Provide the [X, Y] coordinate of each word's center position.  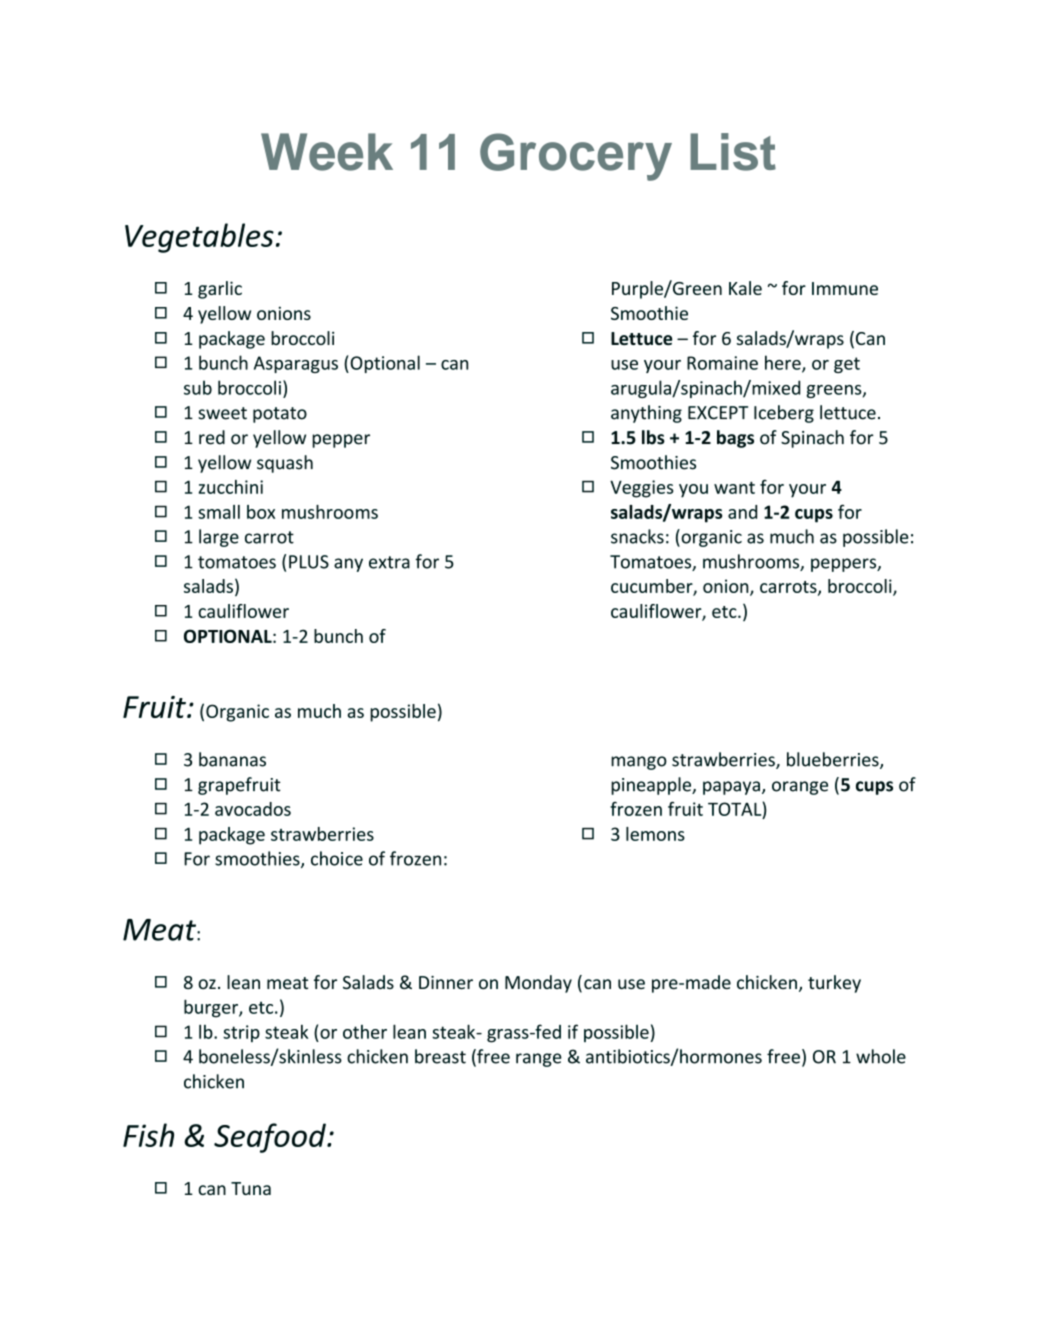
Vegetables [199, 238]
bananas [232, 759]
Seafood [271, 1138]
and [742, 512]
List [733, 152]
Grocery [576, 157]
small [219, 512]
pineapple [652, 786]
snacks [637, 536]
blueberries [834, 760]
